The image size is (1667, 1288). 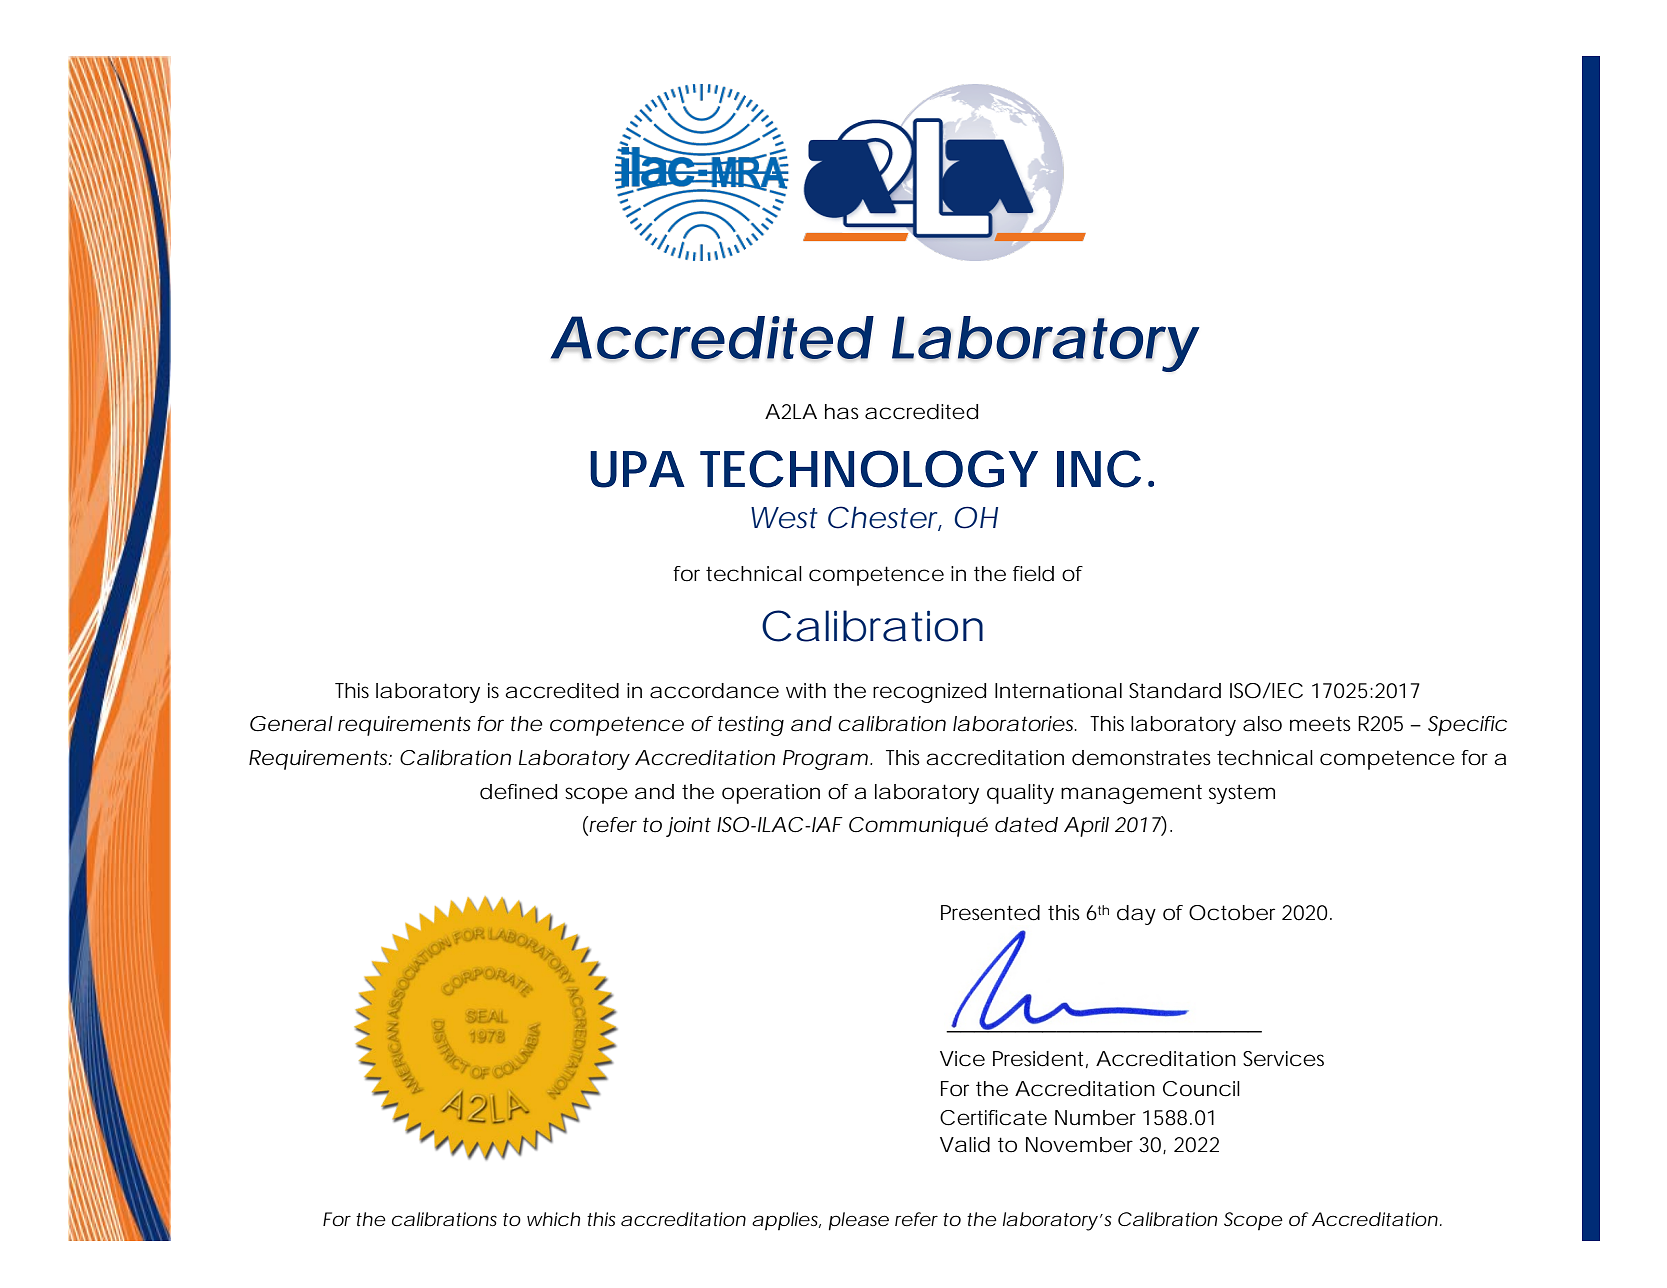 What do you see at coordinates (1232, 913) in the image?
I see `October` at bounding box center [1232, 913].
